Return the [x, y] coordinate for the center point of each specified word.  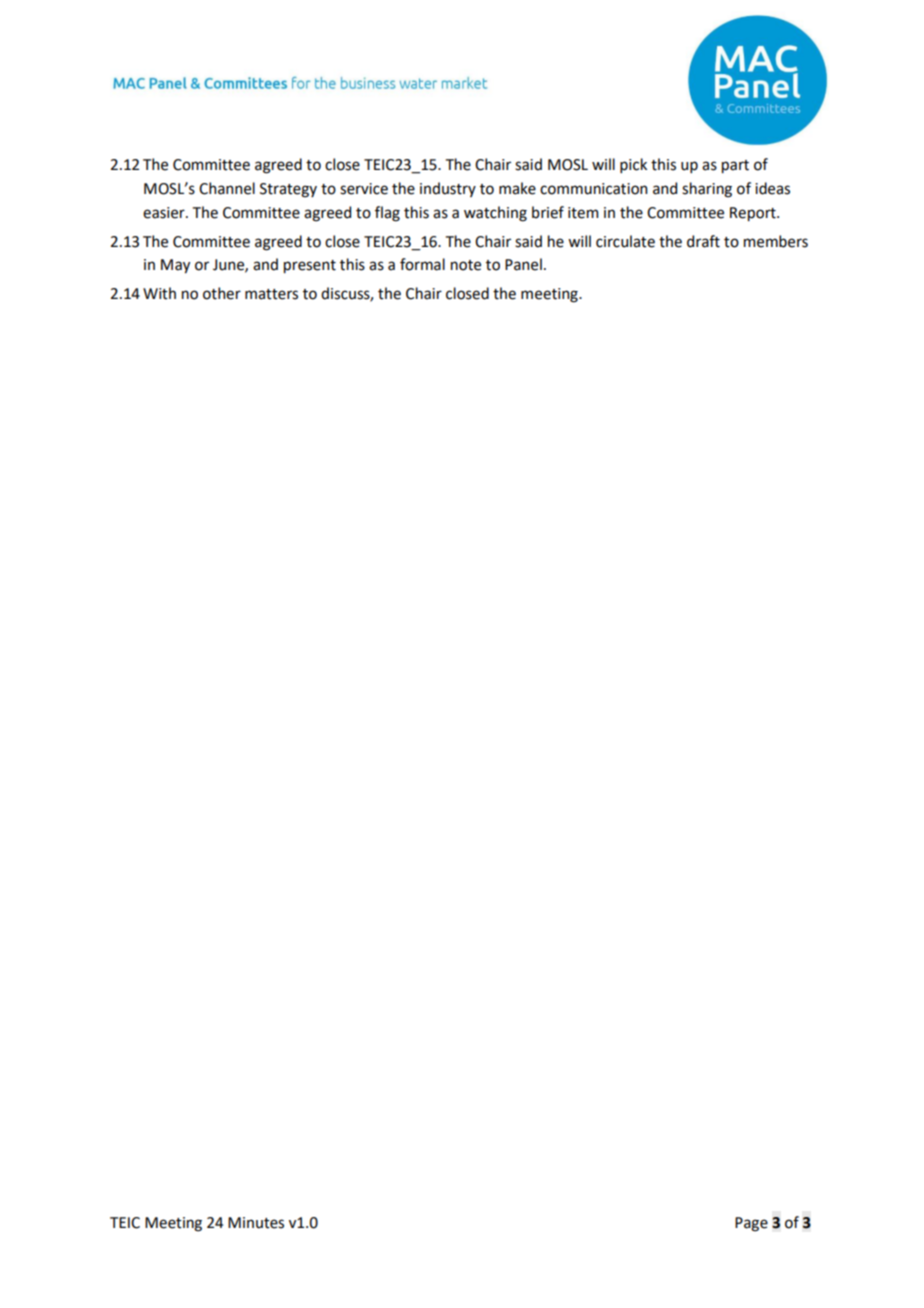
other [222, 293]
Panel [523, 264]
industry [448, 189]
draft [703, 241]
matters [271, 294]
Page [751, 1224]
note [466, 265]
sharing [707, 190]
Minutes [256, 1223]
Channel [227, 188]
